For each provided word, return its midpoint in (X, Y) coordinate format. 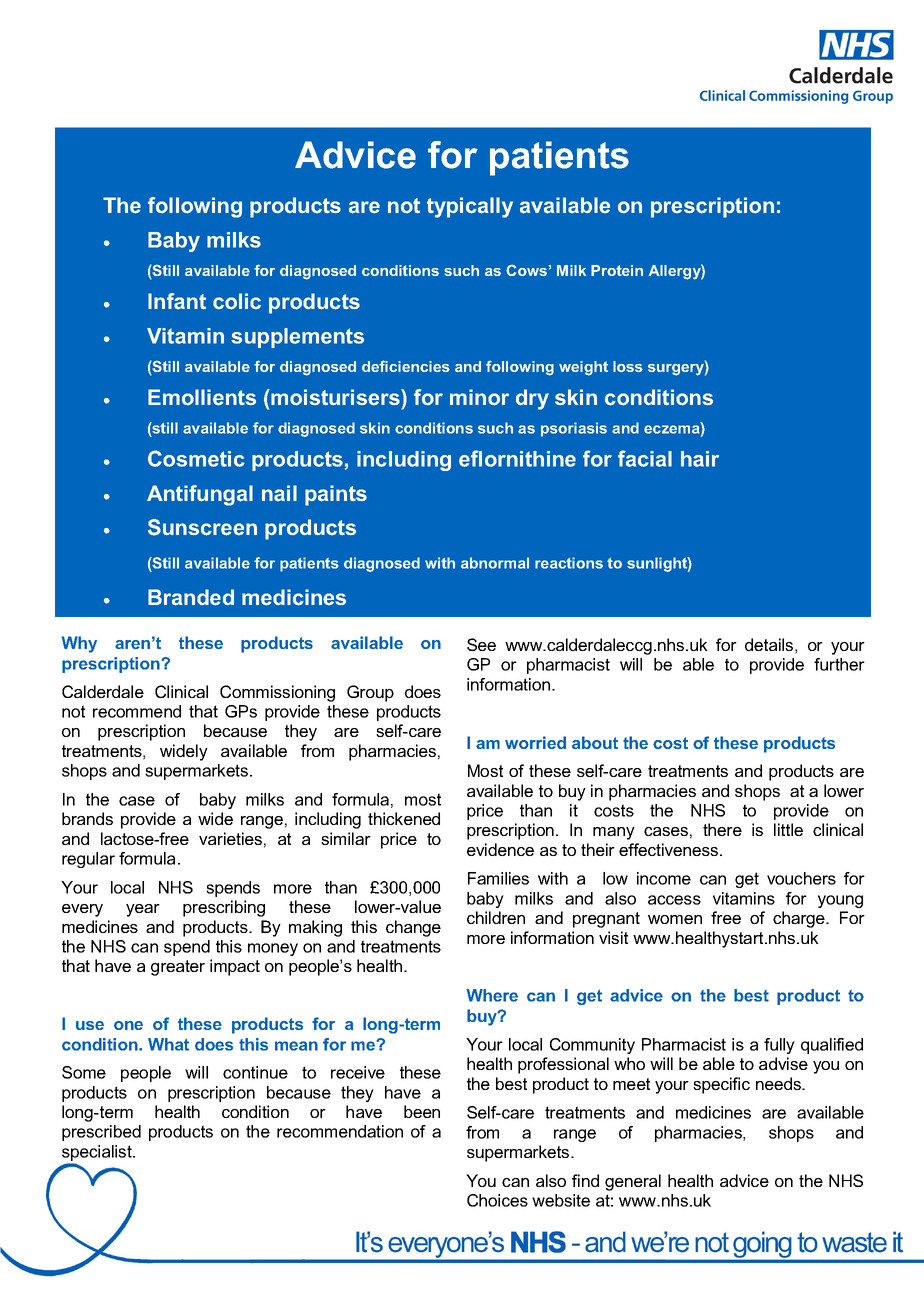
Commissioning (277, 693)
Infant (177, 301)
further (839, 664)
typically (470, 207)
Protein (617, 270)
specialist (98, 1153)
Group (370, 693)
